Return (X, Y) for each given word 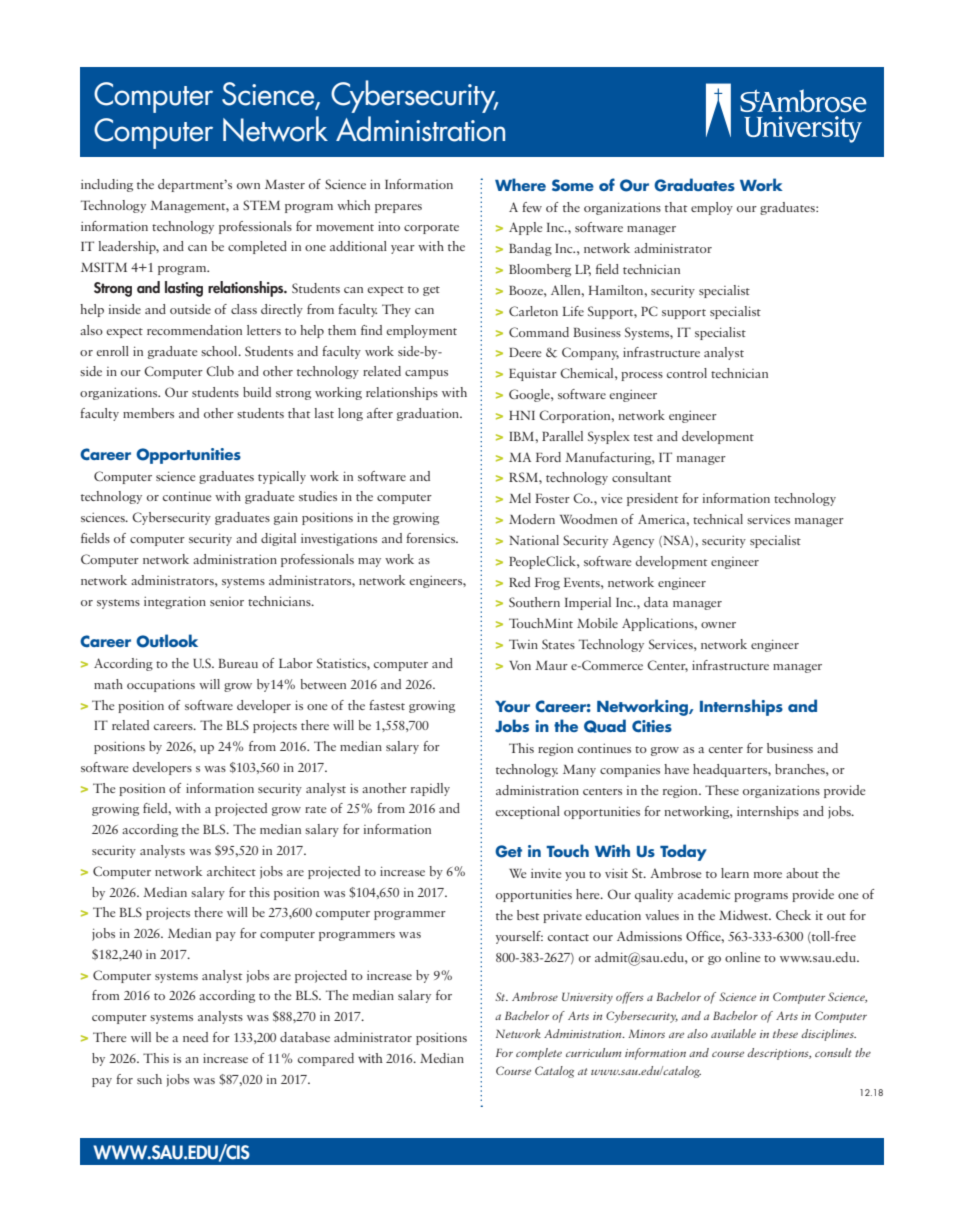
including (107, 185)
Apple (526, 228)
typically (282, 477)
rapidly (430, 789)
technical (718, 519)
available (733, 1033)
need (195, 1037)
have (676, 769)
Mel (520, 498)
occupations (161, 685)
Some (573, 185)
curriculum (593, 1052)
